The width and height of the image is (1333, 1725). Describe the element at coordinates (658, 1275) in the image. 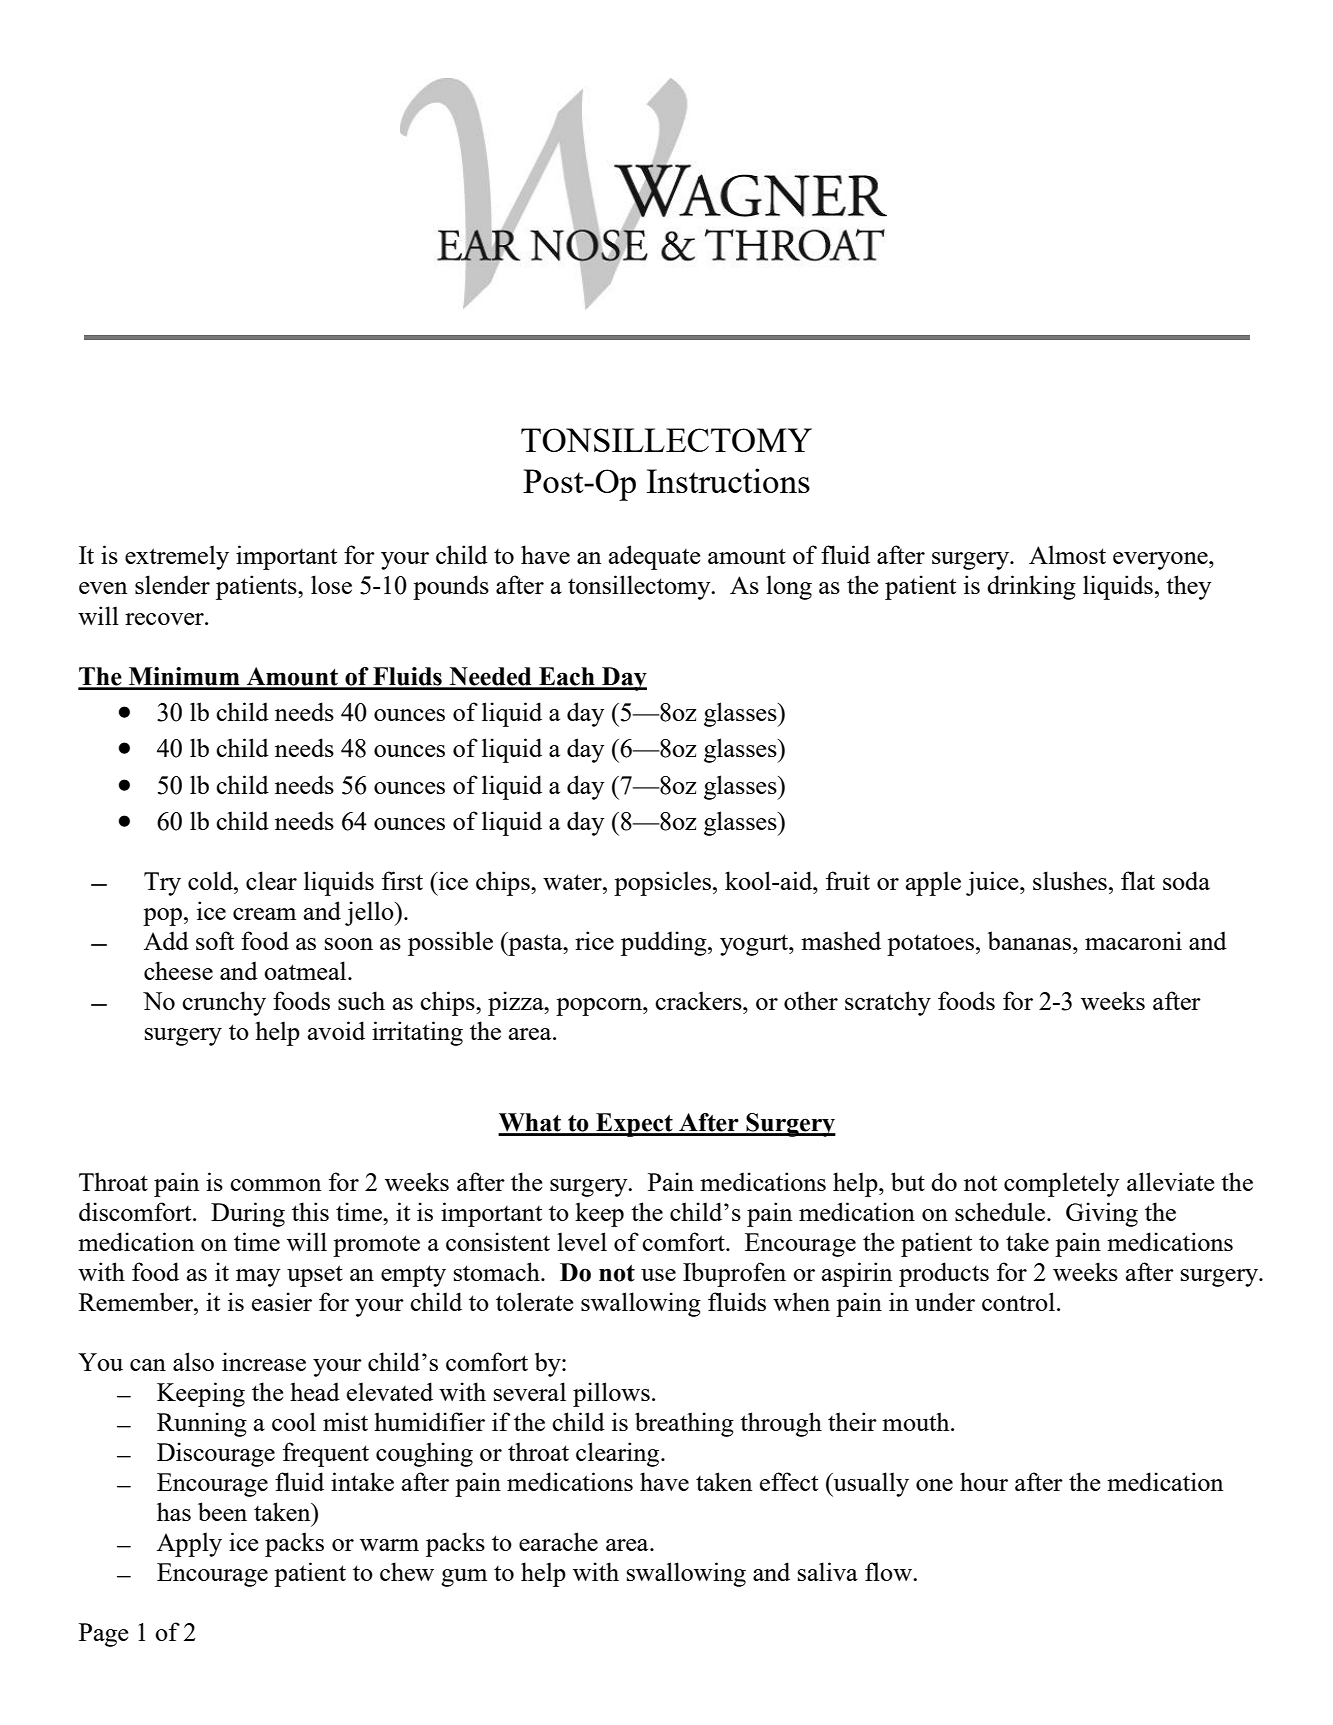

I see `use` at that location.
